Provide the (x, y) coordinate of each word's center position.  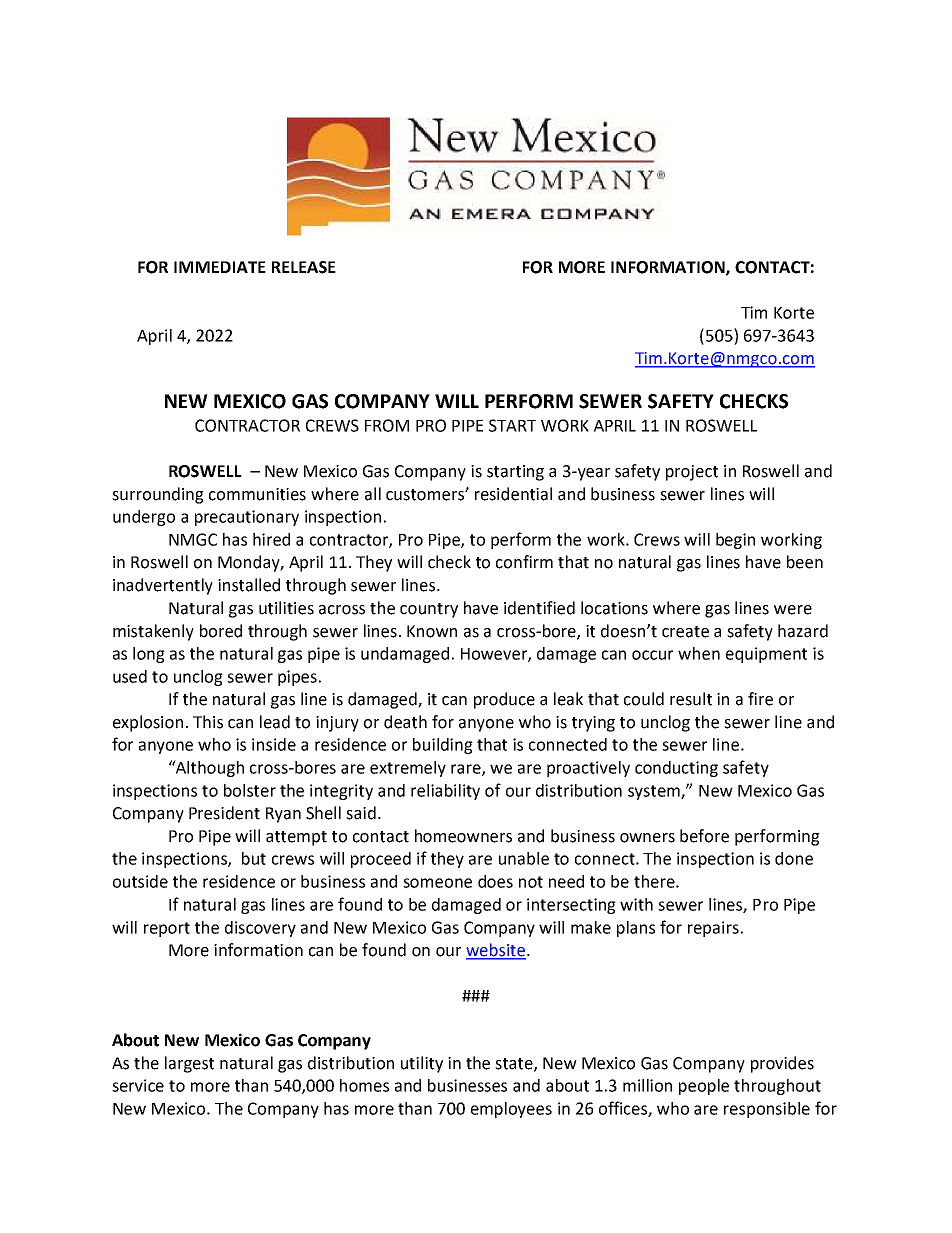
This (208, 722)
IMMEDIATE (220, 267)
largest (189, 1064)
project (692, 473)
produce (504, 700)
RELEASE (304, 267)
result (691, 699)
